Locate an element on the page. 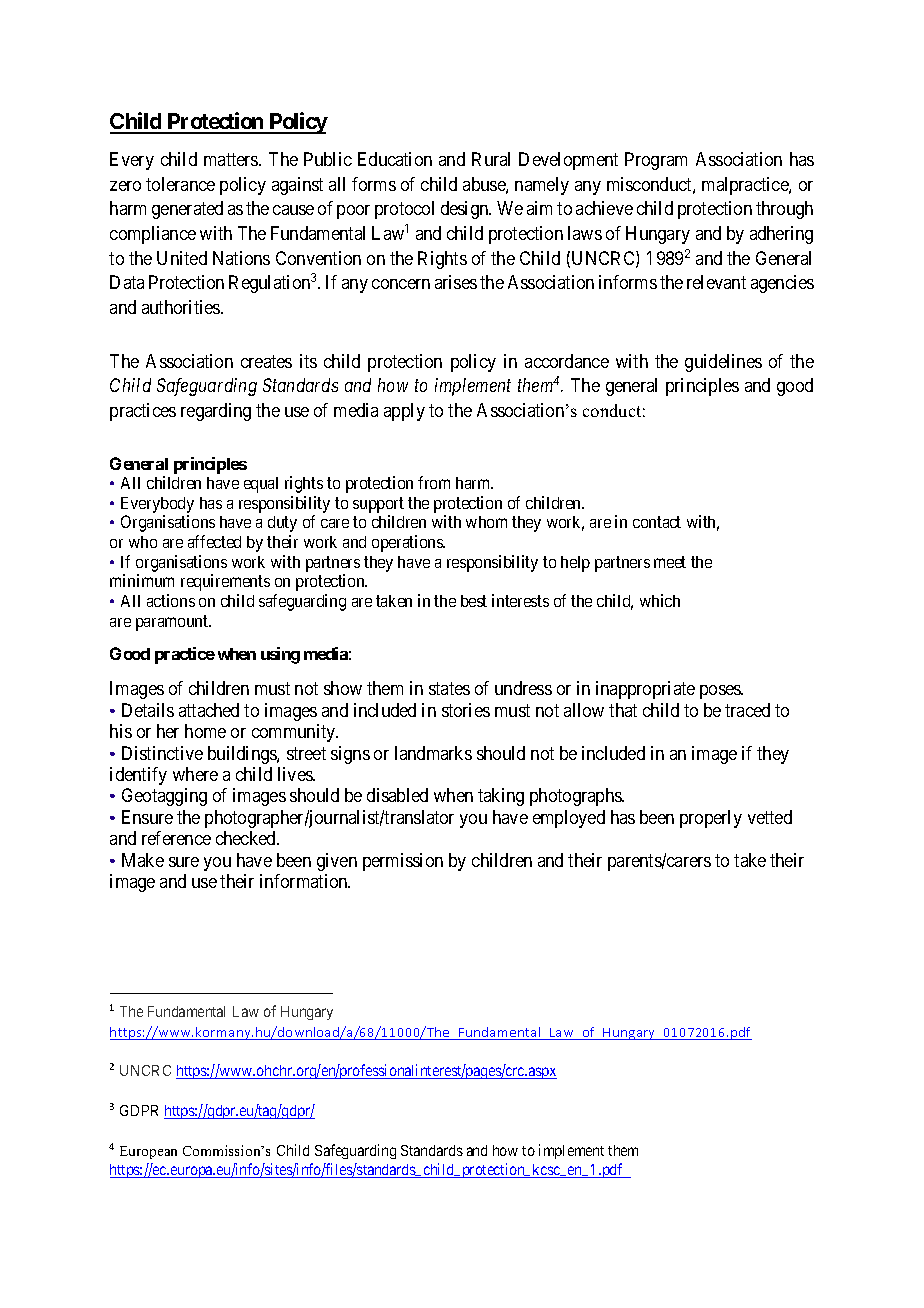 This page has height=1308, width=924. properly is located at coordinates (711, 819).
